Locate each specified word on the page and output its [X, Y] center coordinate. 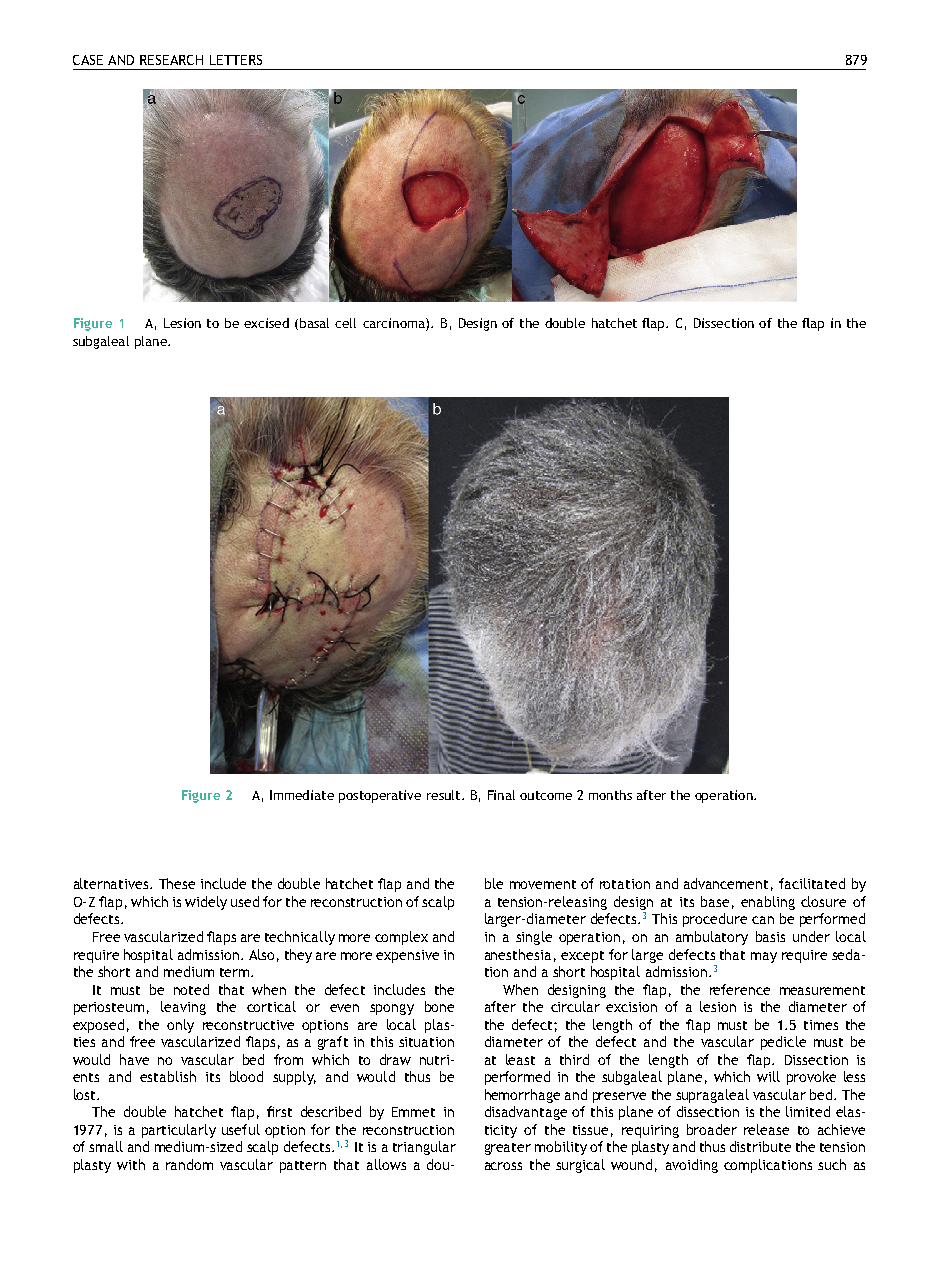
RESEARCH [171, 60]
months [610, 795]
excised [266, 323]
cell [345, 323]
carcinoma [395, 324]
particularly [179, 1131]
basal [314, 323]
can [763, 920]
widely [206, 903]
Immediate [302, 795]
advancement [726, 883]
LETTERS [236, 60]
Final [501, 795]
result [445, 795]
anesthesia [518, 954]
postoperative [380, 796]
